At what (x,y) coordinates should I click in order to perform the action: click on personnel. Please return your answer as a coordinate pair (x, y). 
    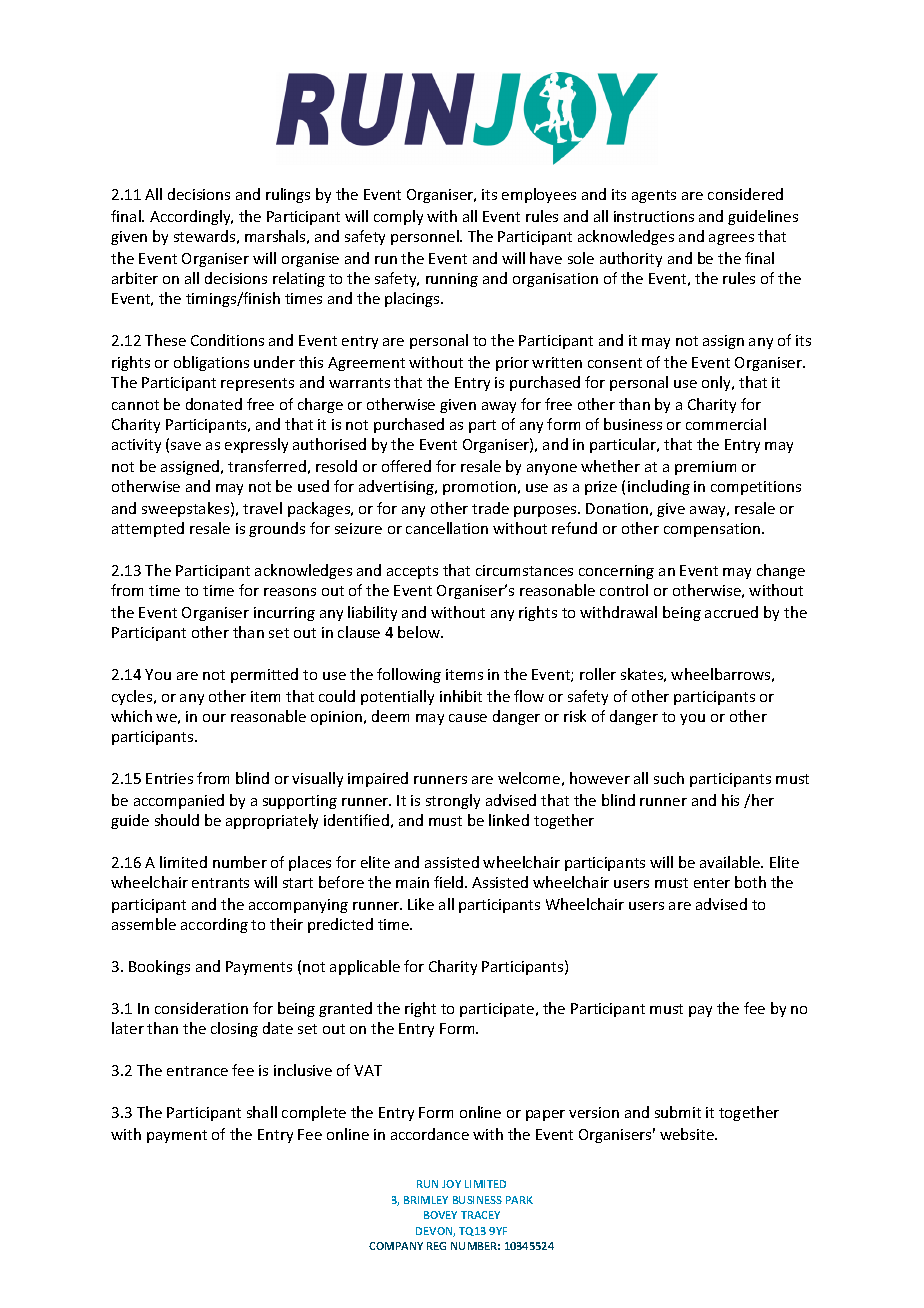
    Looking at the image, I should click on (426, 237).
